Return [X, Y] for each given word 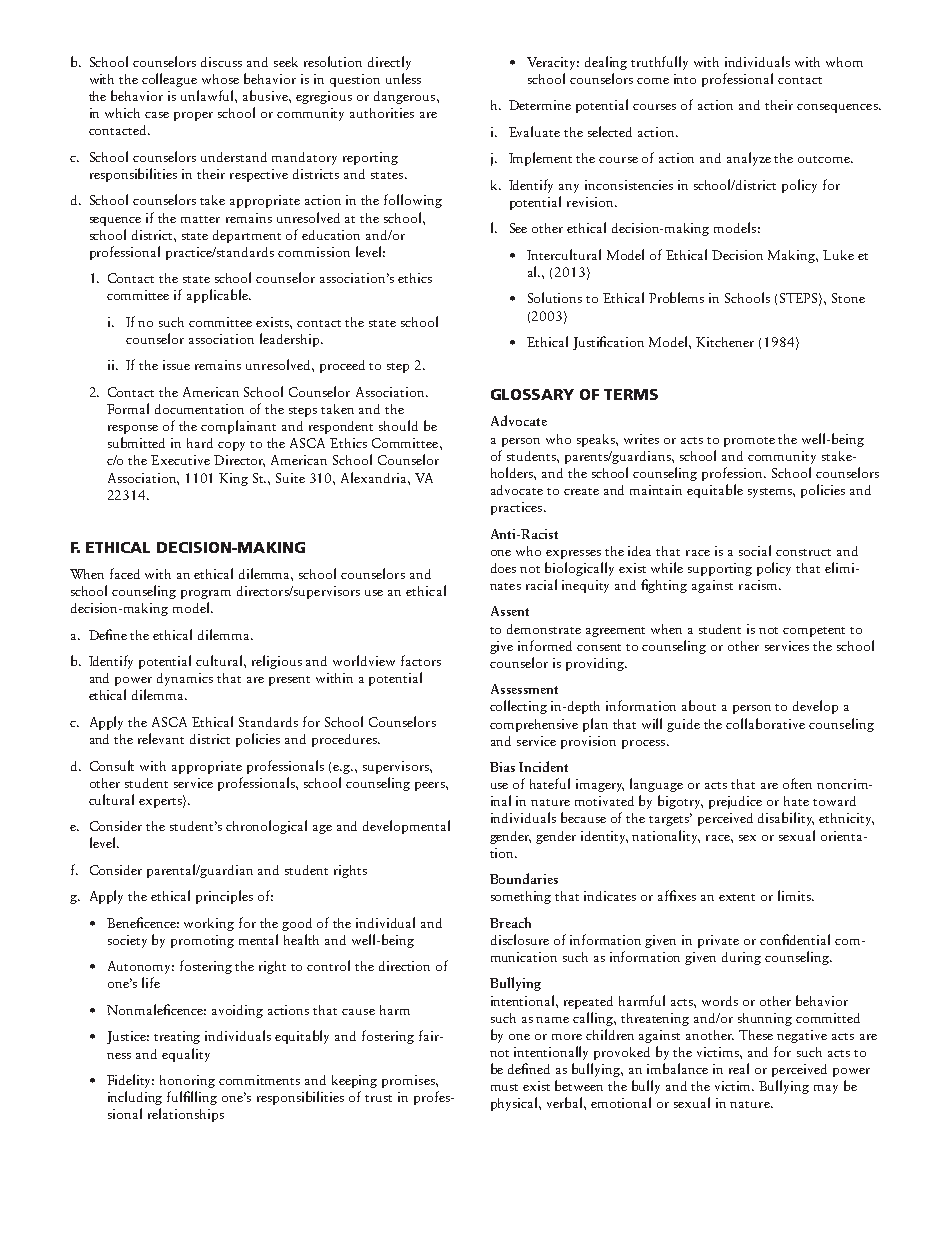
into [685, 79]
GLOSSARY [532, 394]
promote [749, 442]
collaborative [765, 723]
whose [220, 79]
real [739, 1068]
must [504, 1087]
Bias [502, 767]
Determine [540, 105]
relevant [161, 738]
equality [186, 1055]
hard [200, 443]
